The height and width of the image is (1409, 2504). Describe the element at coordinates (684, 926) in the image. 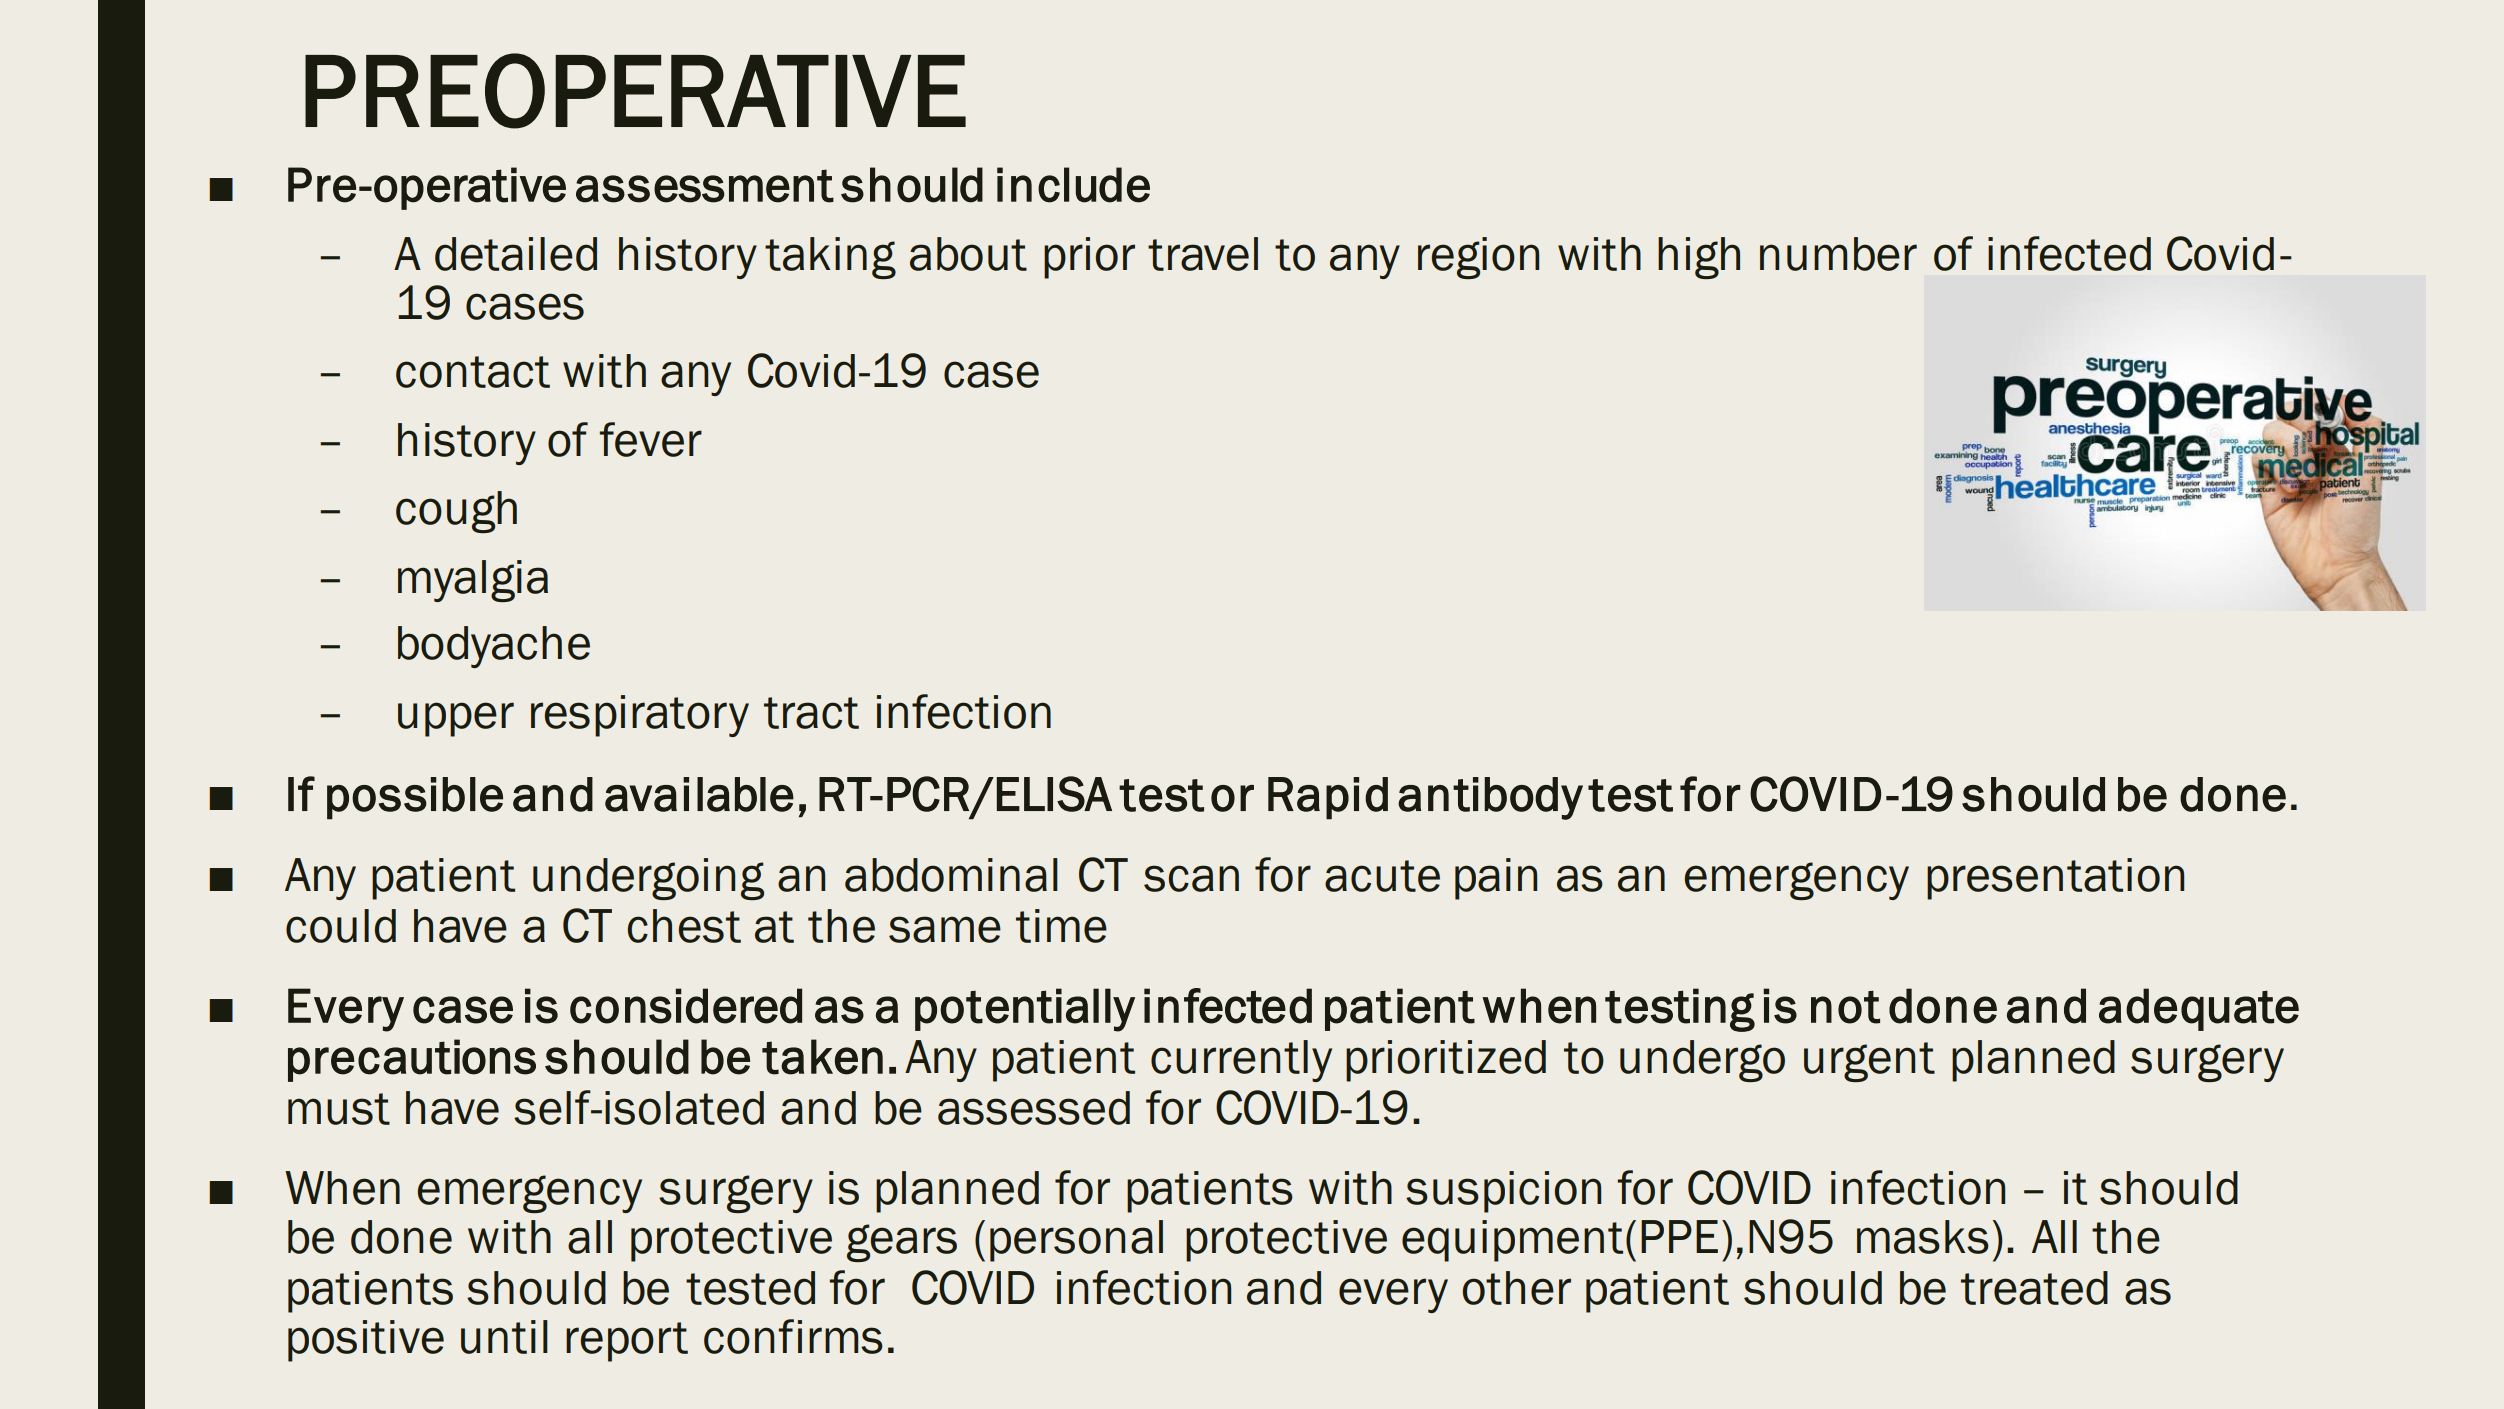

I see `chest` at that location.
